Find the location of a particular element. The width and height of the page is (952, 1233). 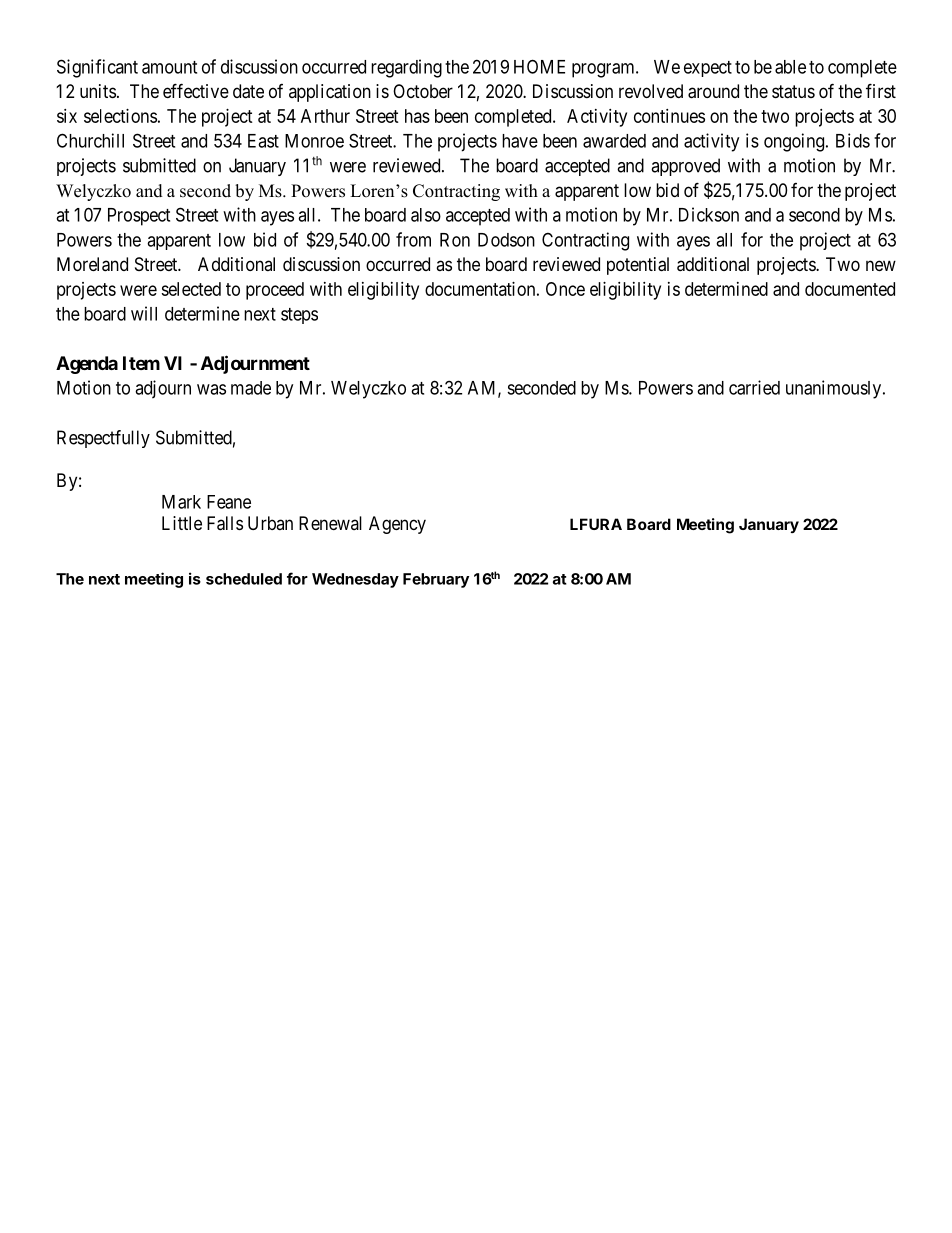

October is located at coordinates (423, 91).
